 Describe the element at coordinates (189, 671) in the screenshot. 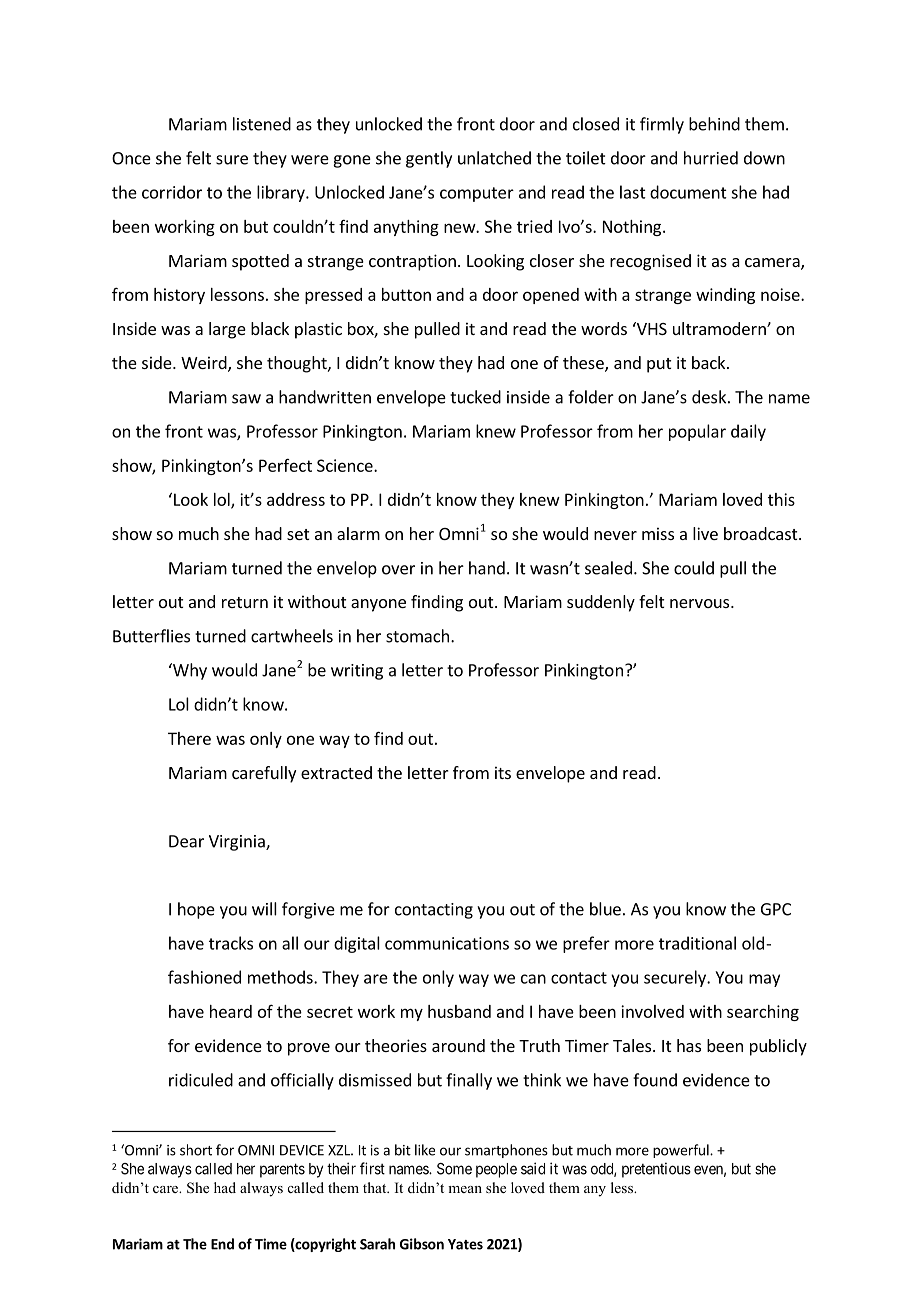

I see `Why` at that location.
